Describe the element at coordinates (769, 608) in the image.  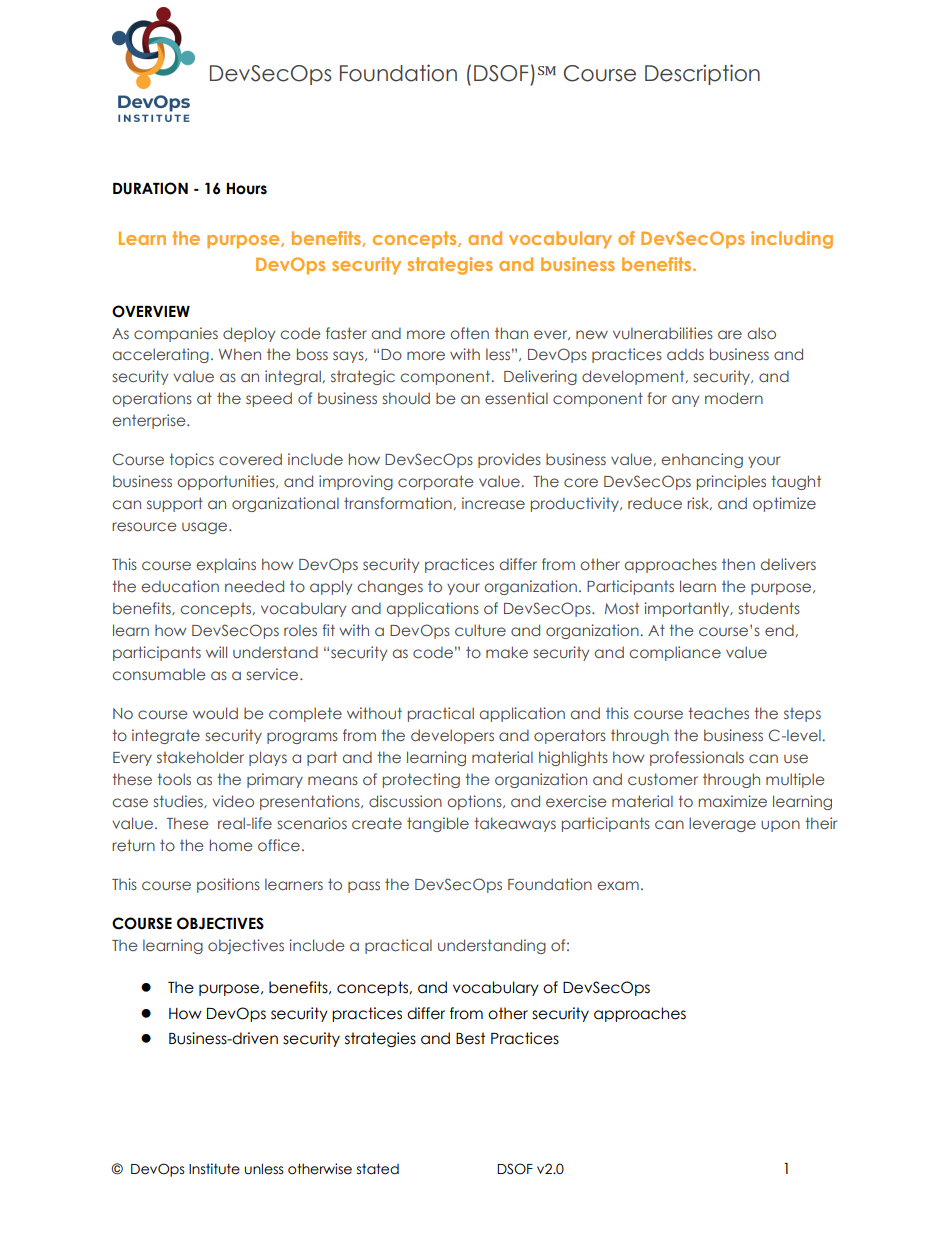
I see `students` at that location.
